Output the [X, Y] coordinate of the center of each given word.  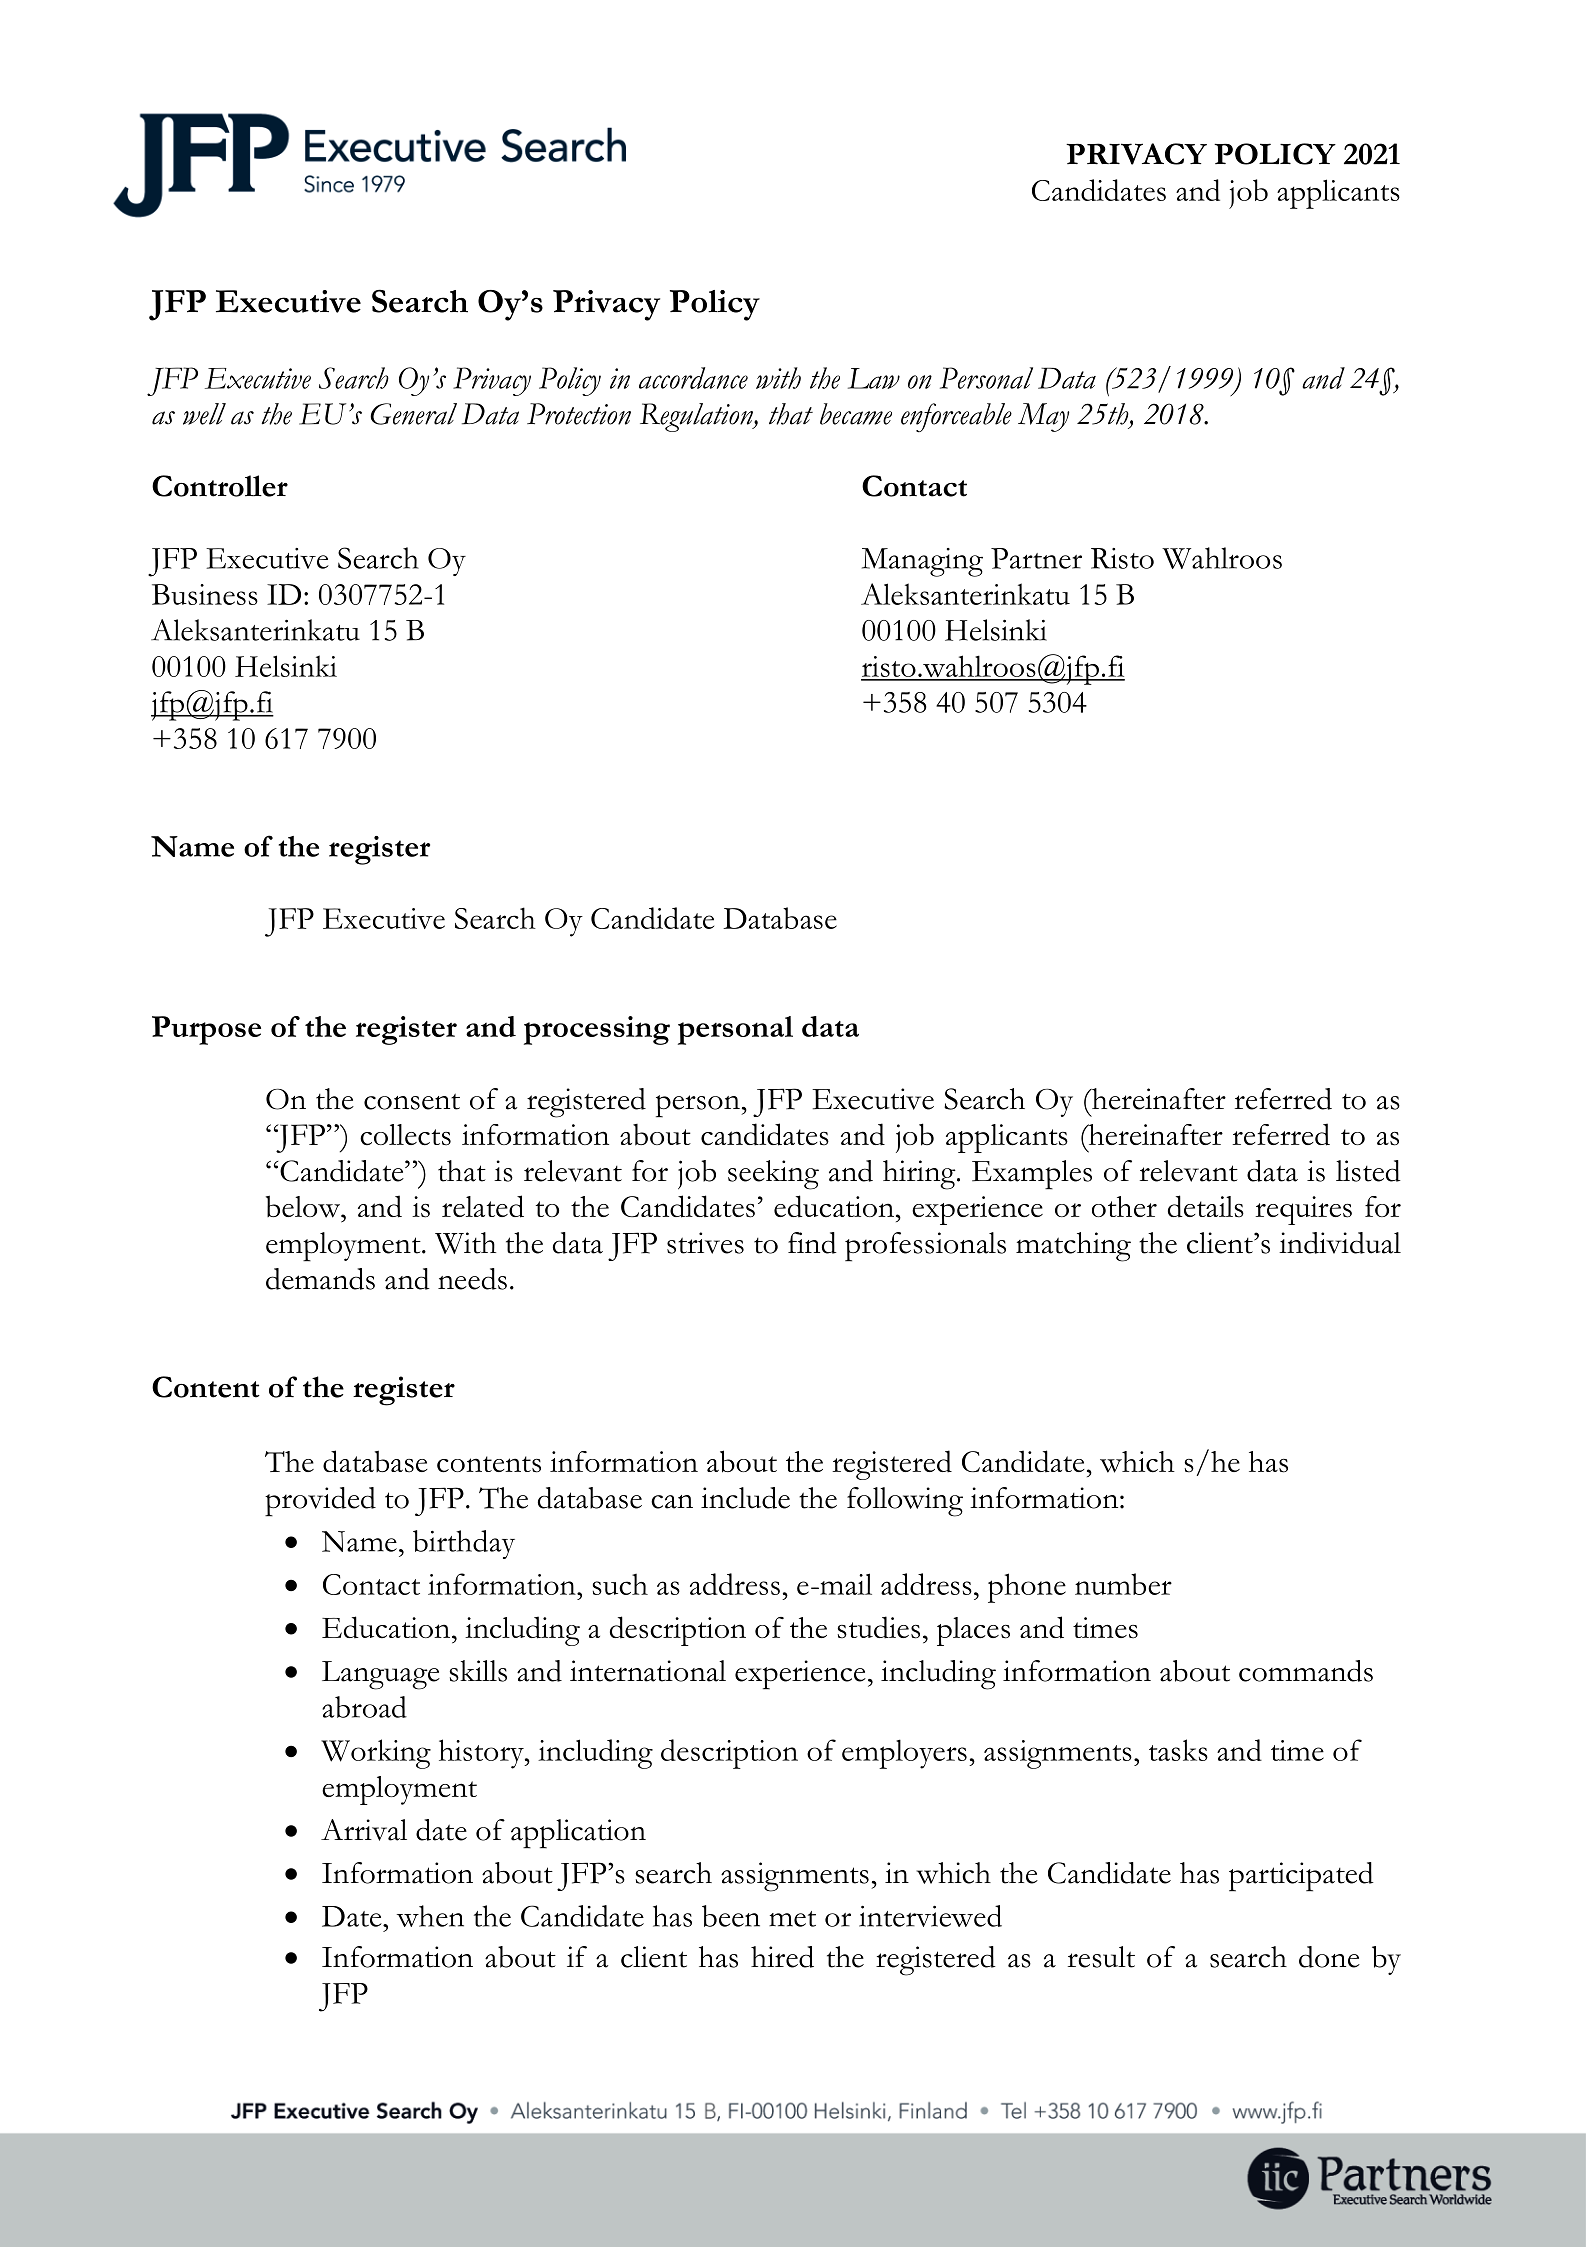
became [856, 414]
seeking [773, 1175]
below [304, 1206]
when [430, 1916]
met [792, 1919]
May [1043, 417]
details [1206, 1206]
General [413, 414]
